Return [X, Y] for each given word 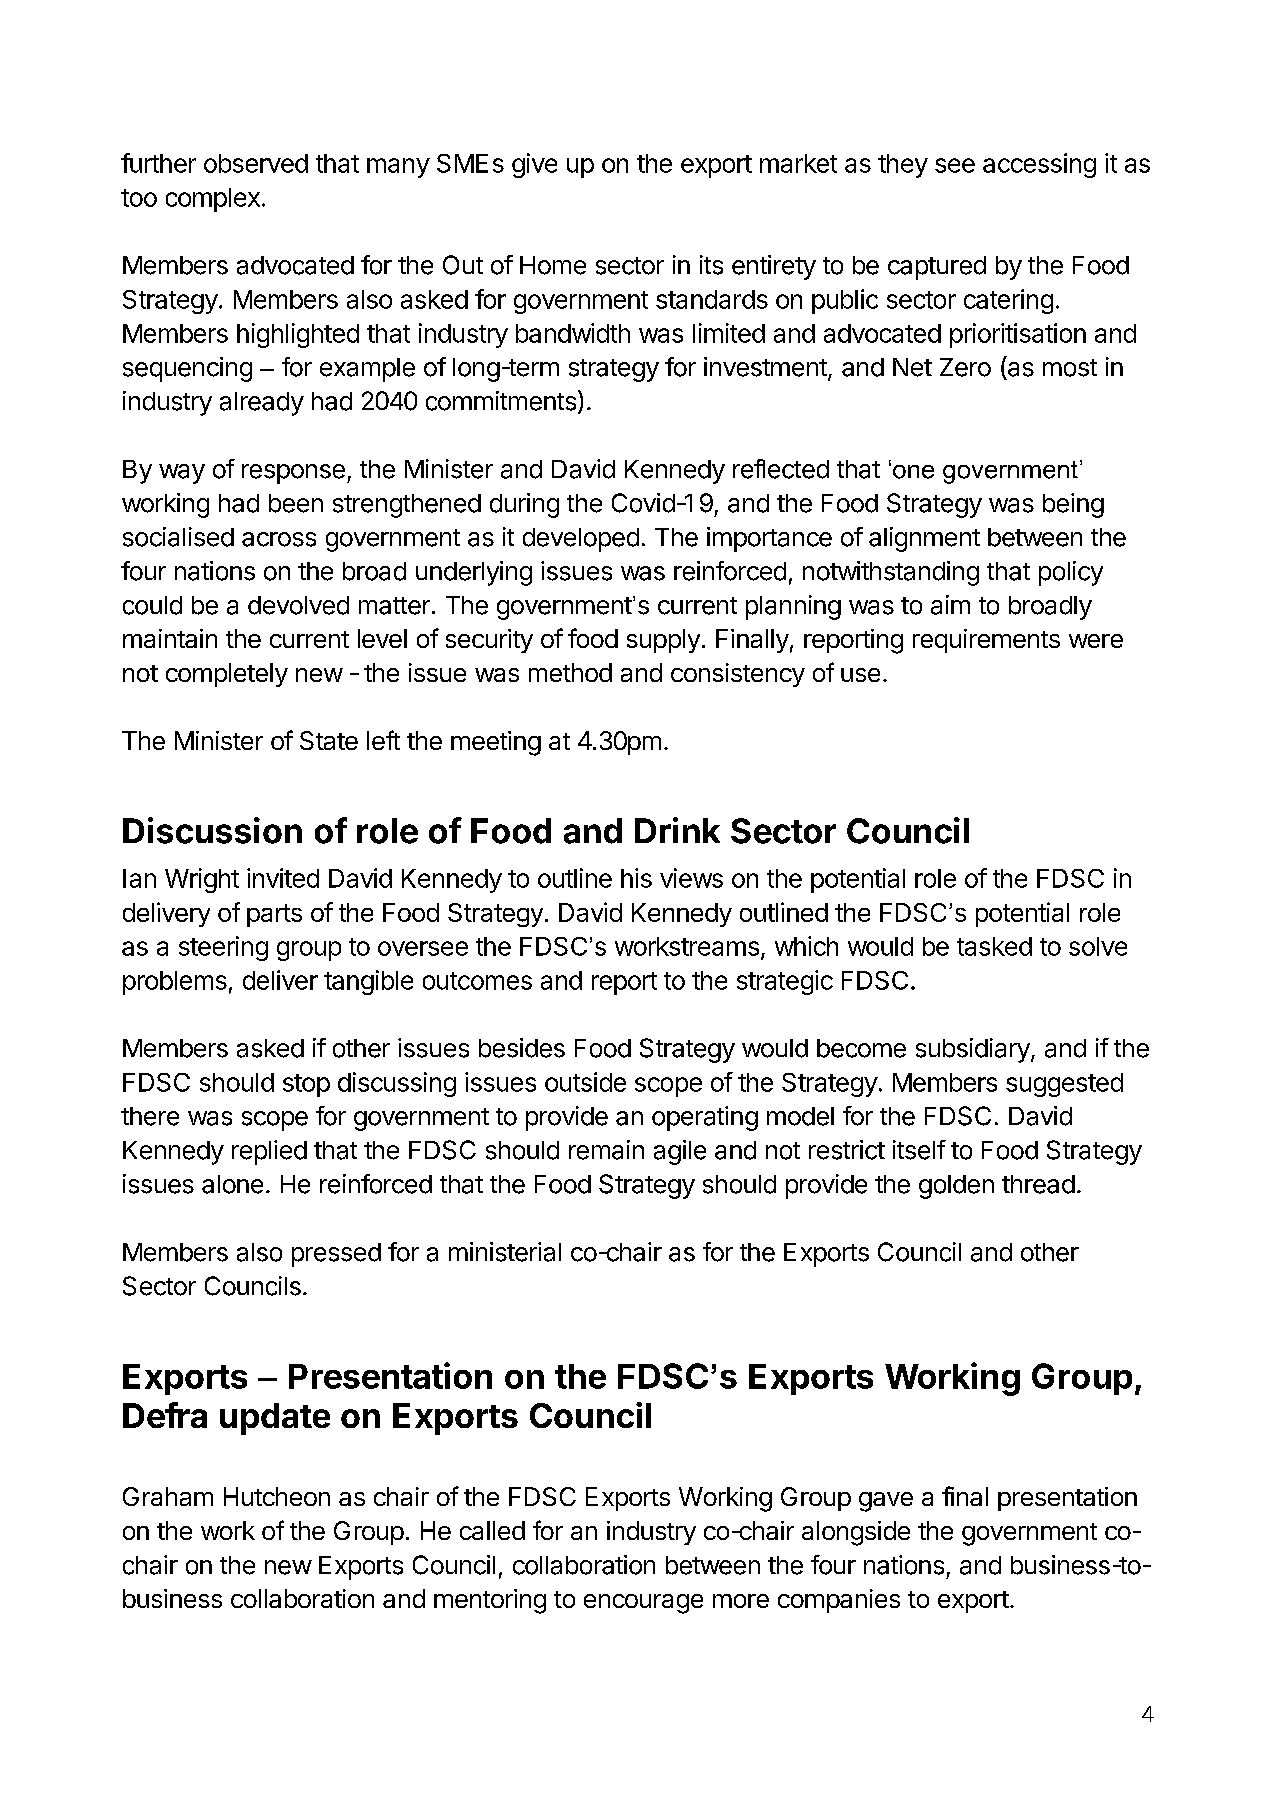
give [534, 165]
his [636, 878]
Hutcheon [277, 1496]
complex [213, 200]
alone [232, 1184]
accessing [1039, 165]
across [279, 539]
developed [581, 540]
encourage [643, 1604]
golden [956, 1187]
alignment [924, 539]
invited [283, 878]
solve [1098, 946]
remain [606, 1150]
